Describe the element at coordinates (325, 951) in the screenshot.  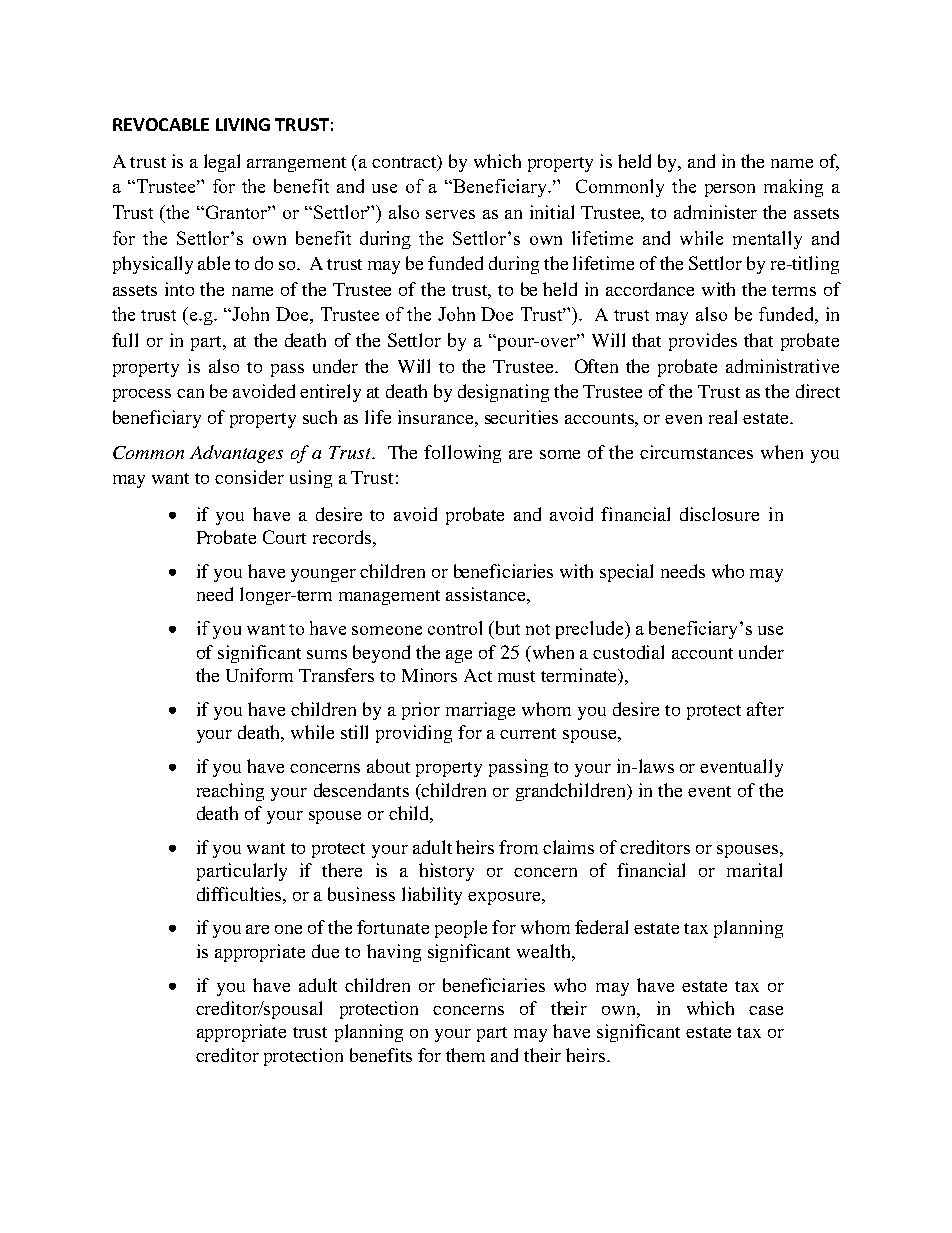
I see `due` at that location.
